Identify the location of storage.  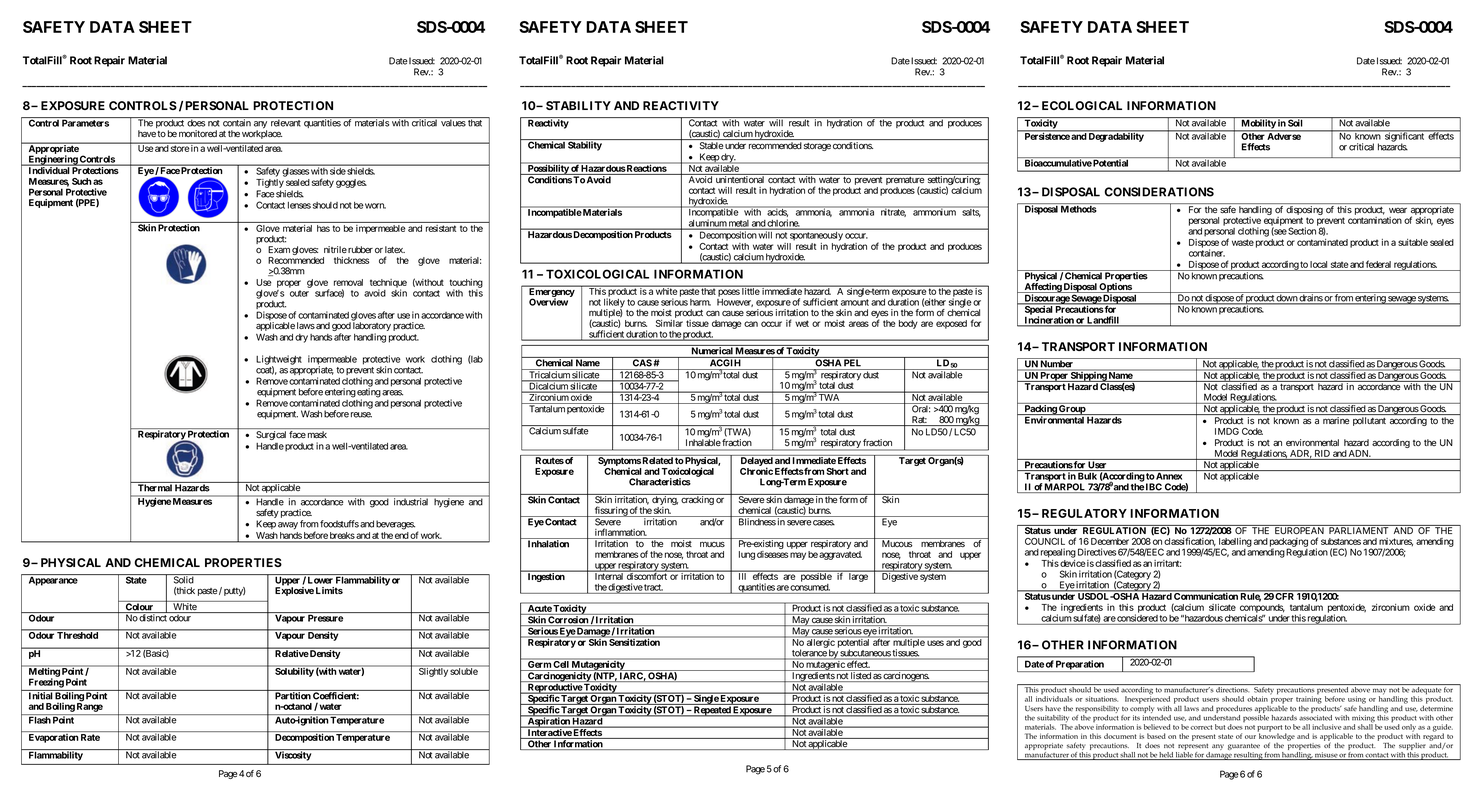
(817, 147).
